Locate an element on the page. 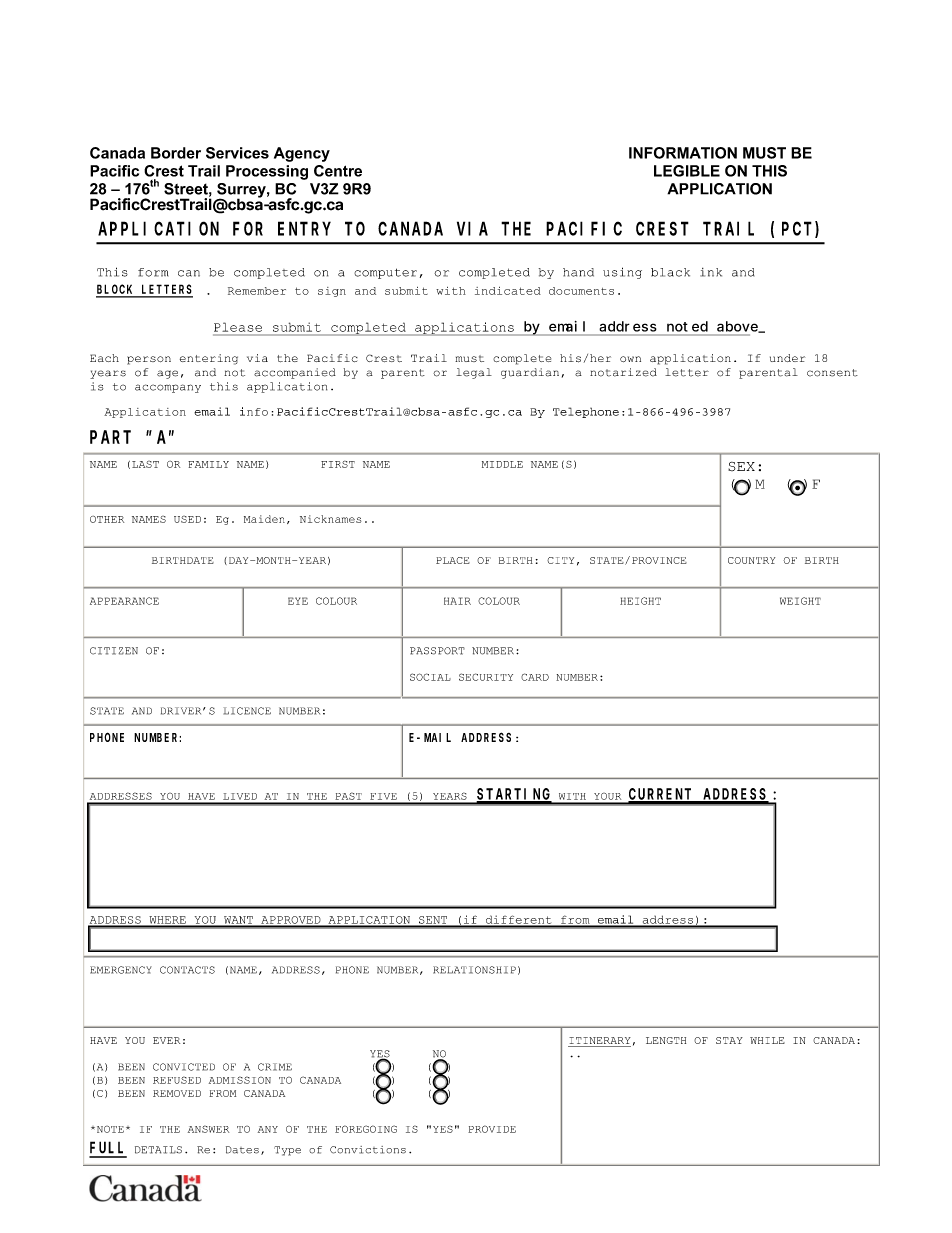 This page has height=1233, width=952. LEGIBLE is located at coordinates (687, 171).
